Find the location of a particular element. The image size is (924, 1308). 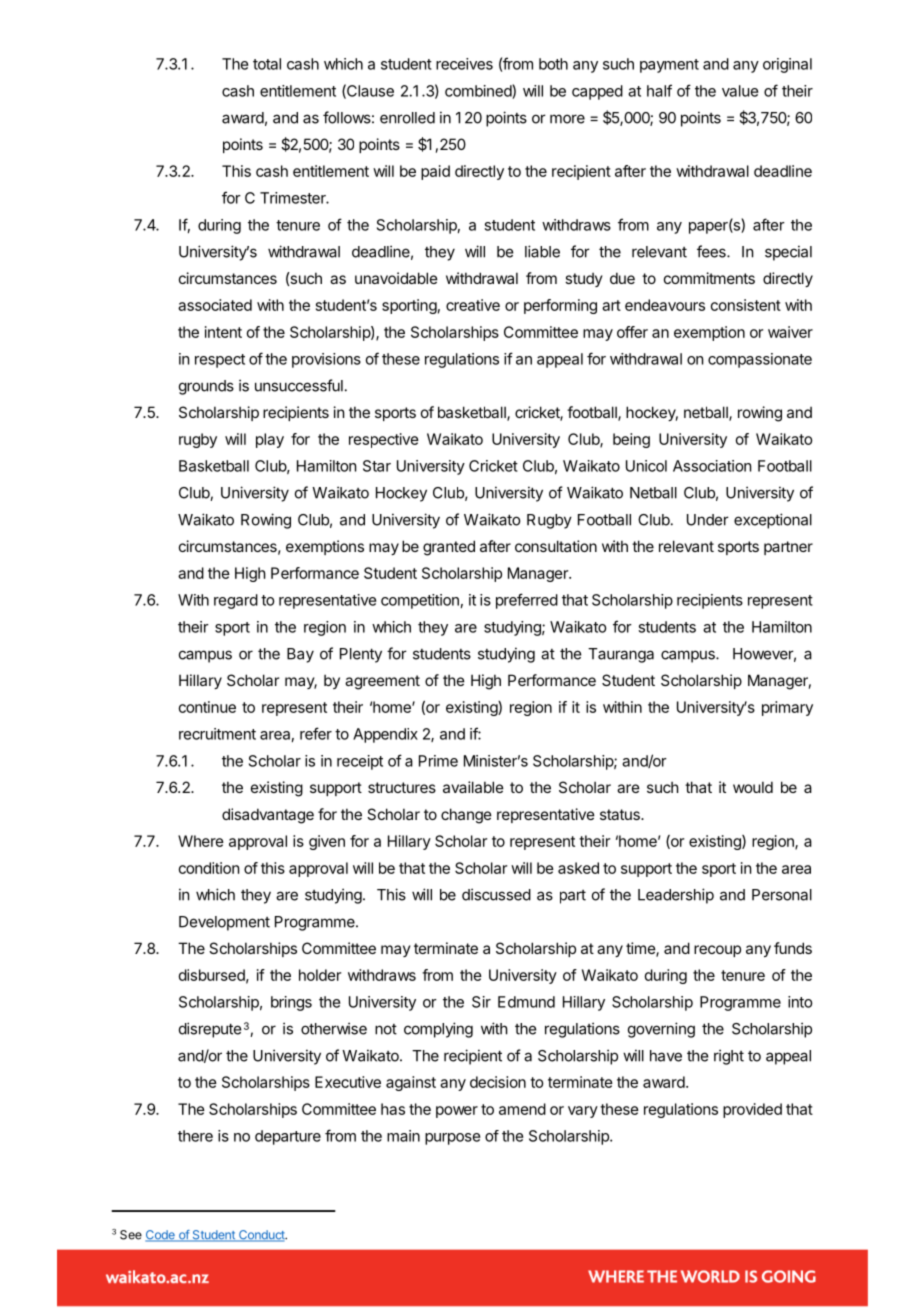

Conduct is located at coordinates (261, 1236).
